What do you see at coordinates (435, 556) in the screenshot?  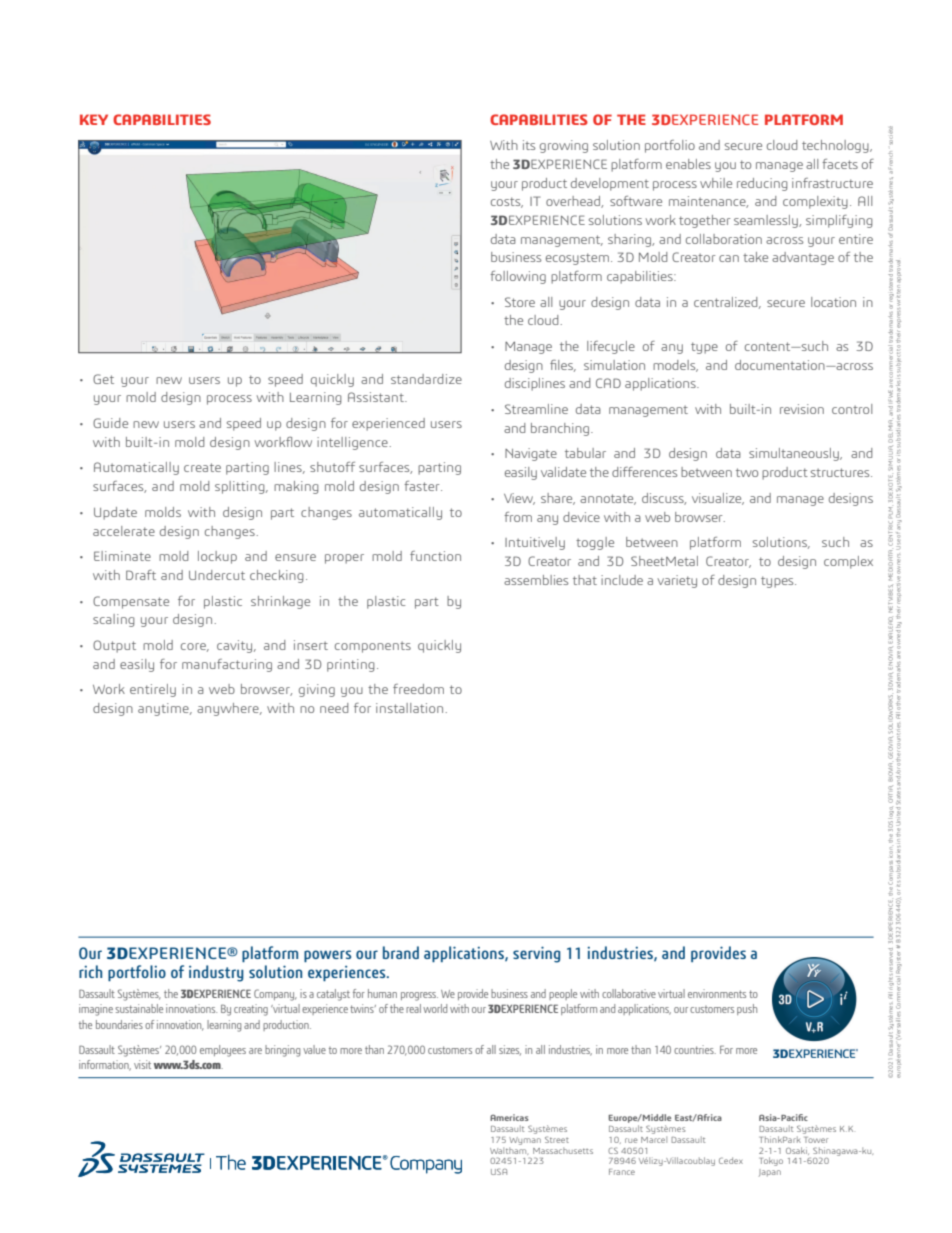 I see `function` at bounding box center [435, 556].
